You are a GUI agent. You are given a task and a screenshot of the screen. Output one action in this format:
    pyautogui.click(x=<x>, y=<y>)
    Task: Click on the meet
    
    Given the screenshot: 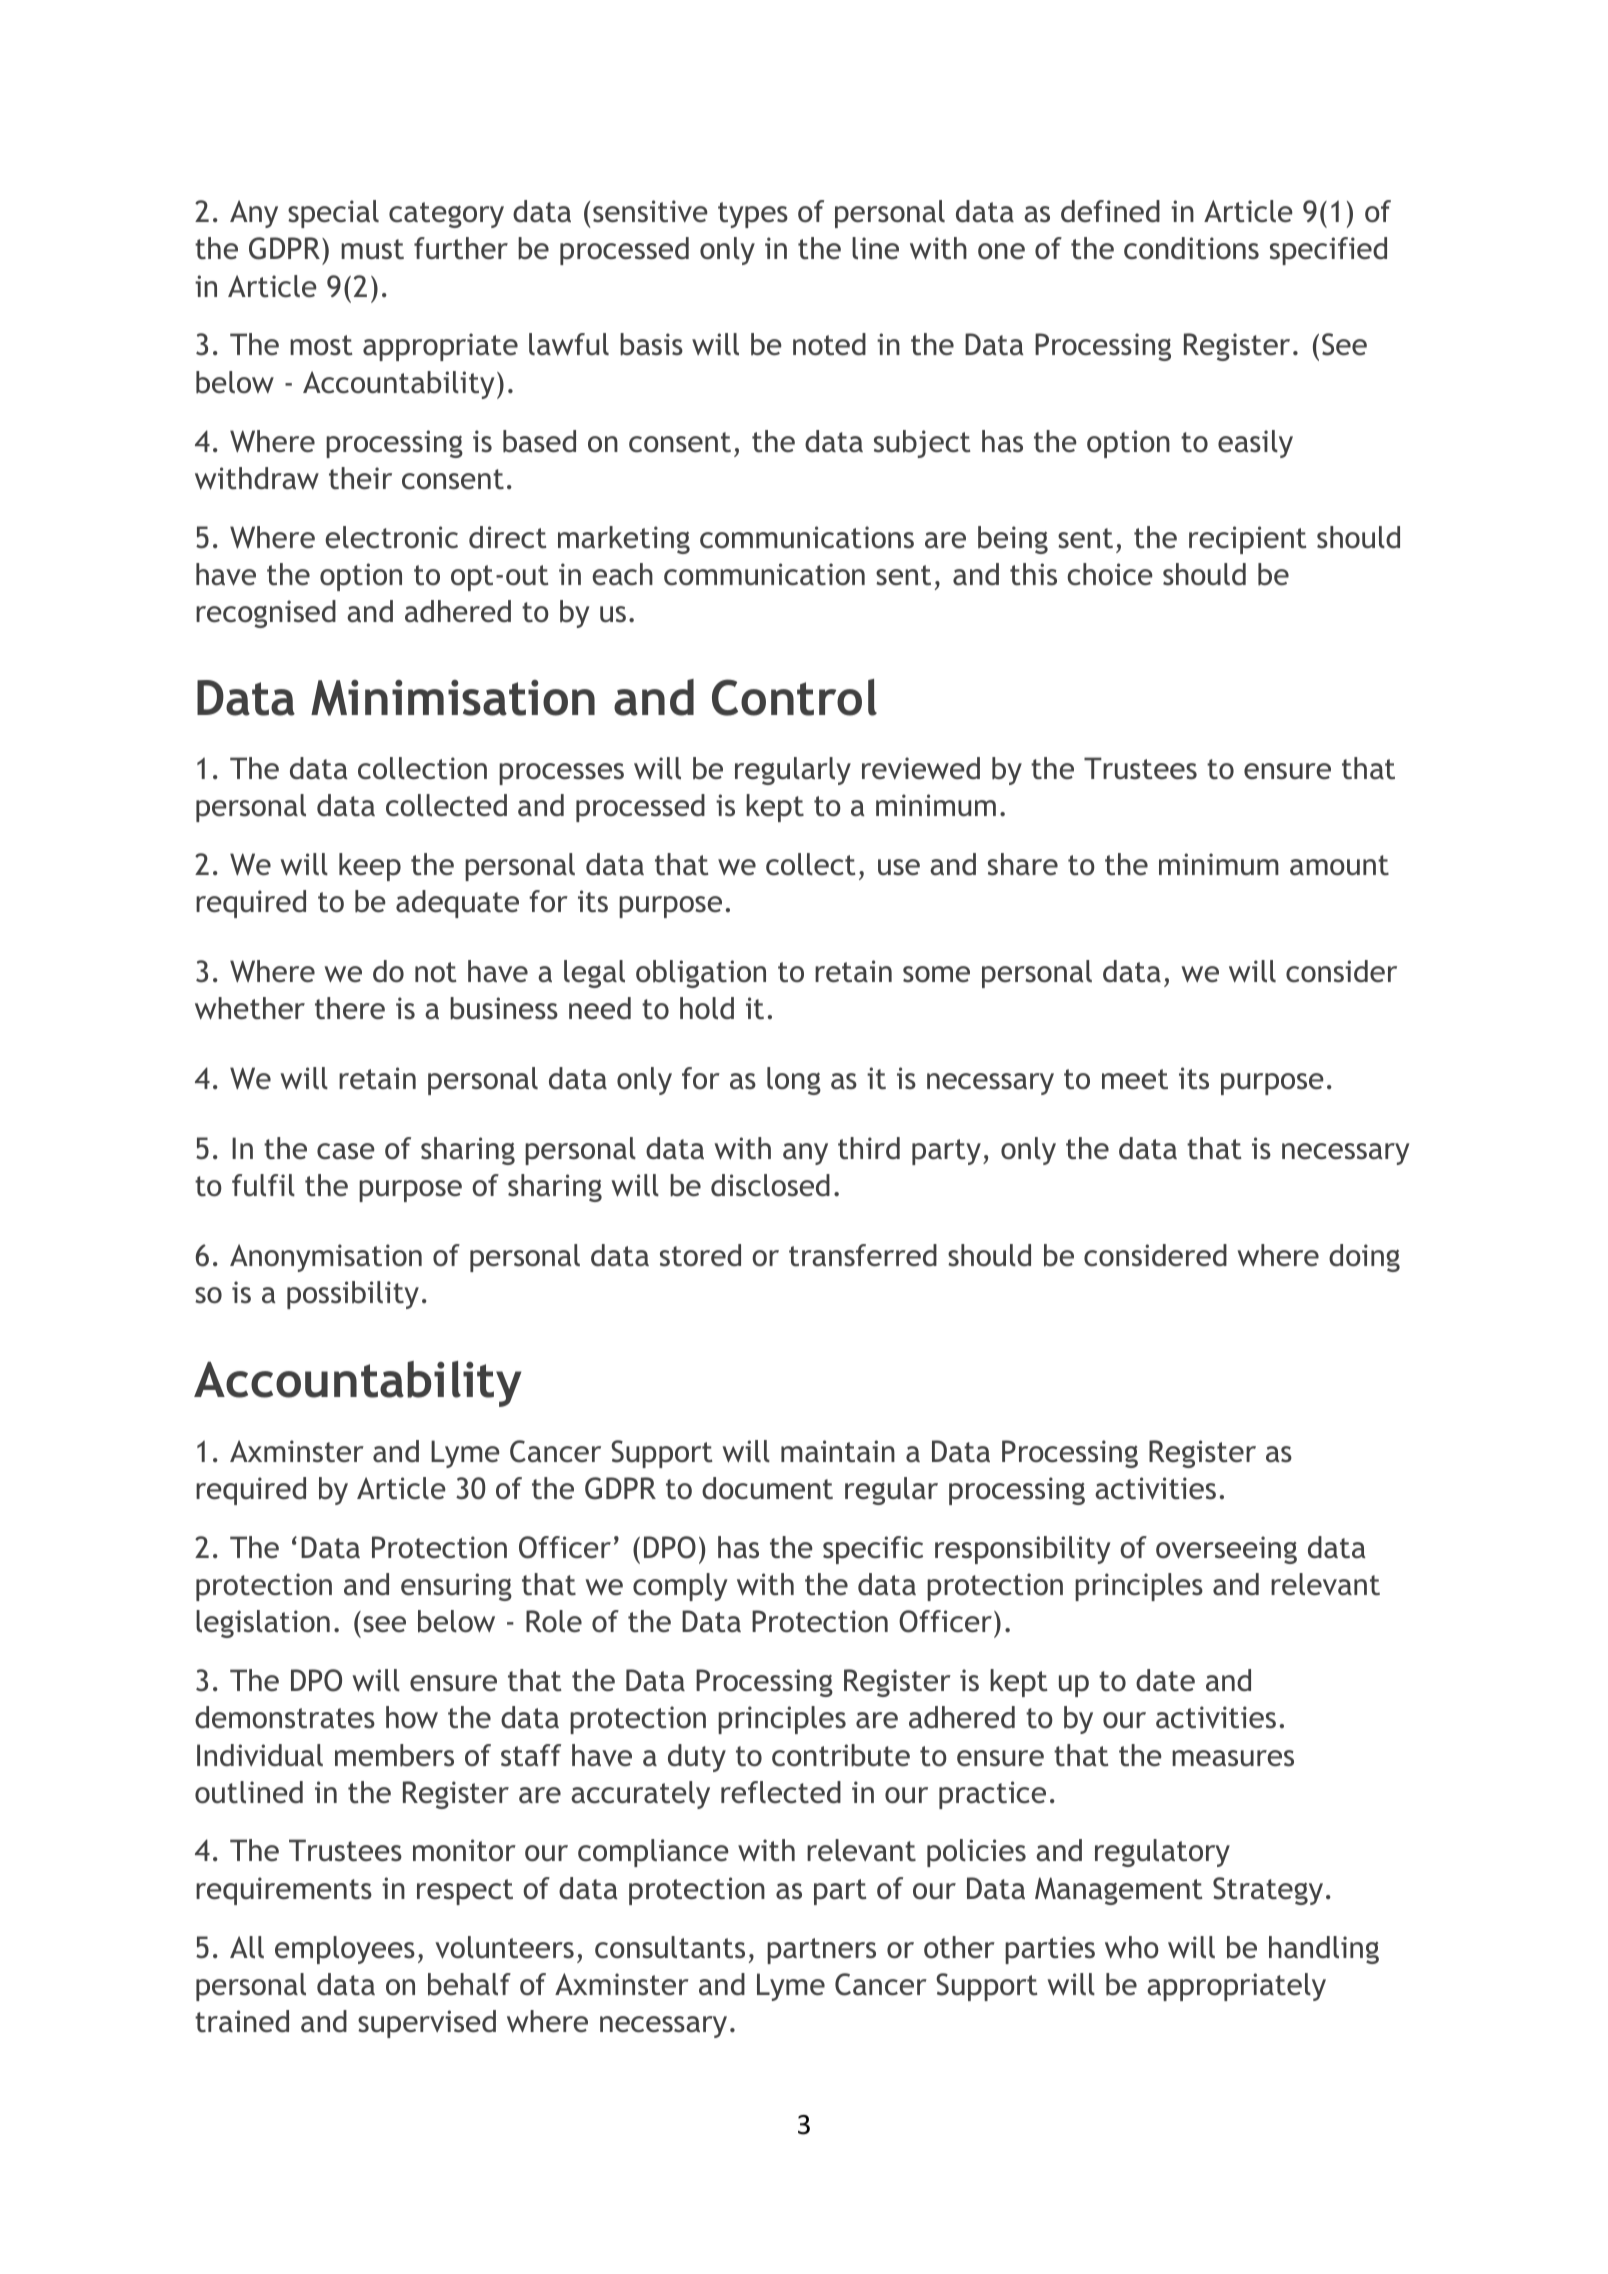 What is the action you would take?
    pyautogui.click(x=1135, y=1079)
